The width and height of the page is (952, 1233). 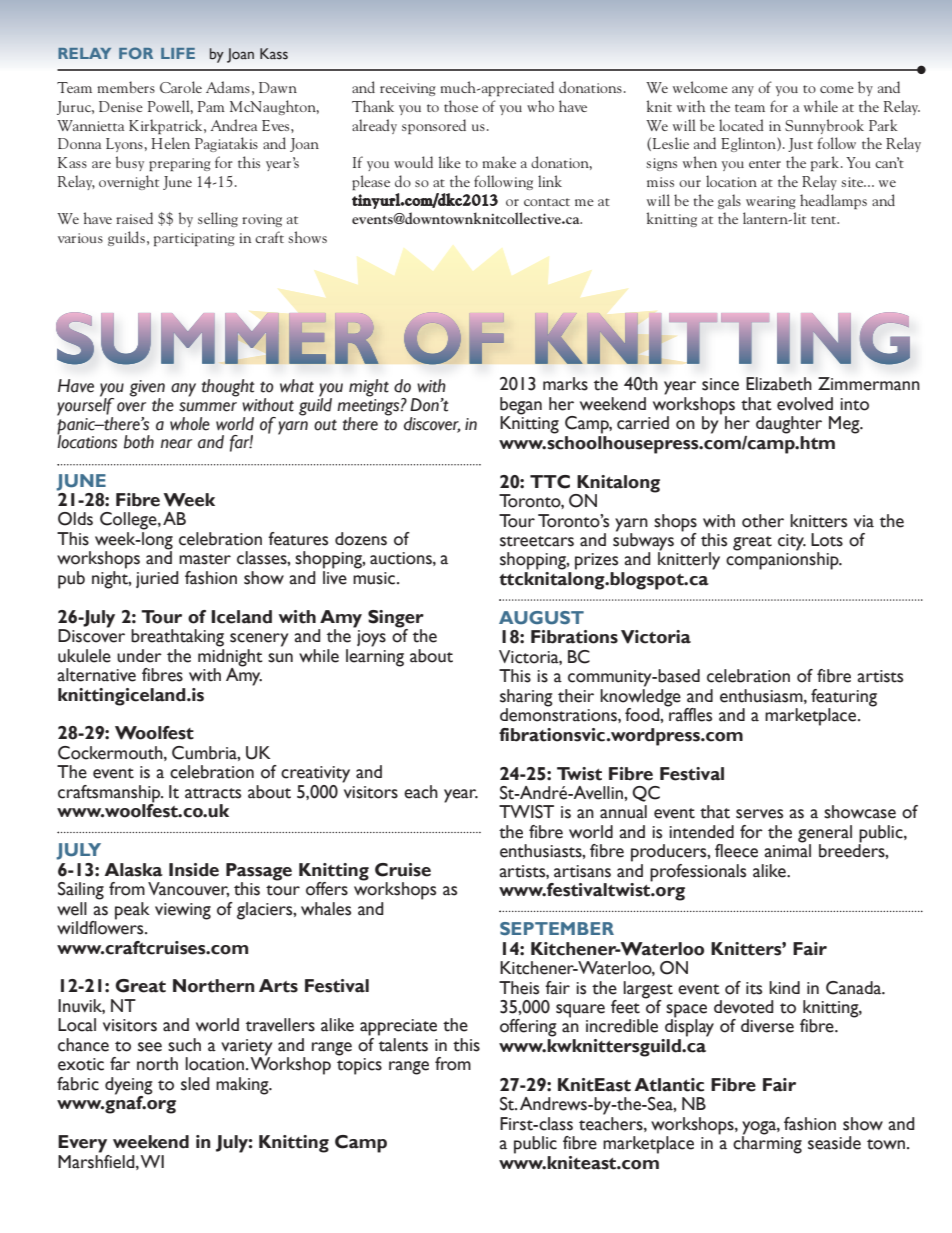 I want to click on those, so click(x=461, y=106).
